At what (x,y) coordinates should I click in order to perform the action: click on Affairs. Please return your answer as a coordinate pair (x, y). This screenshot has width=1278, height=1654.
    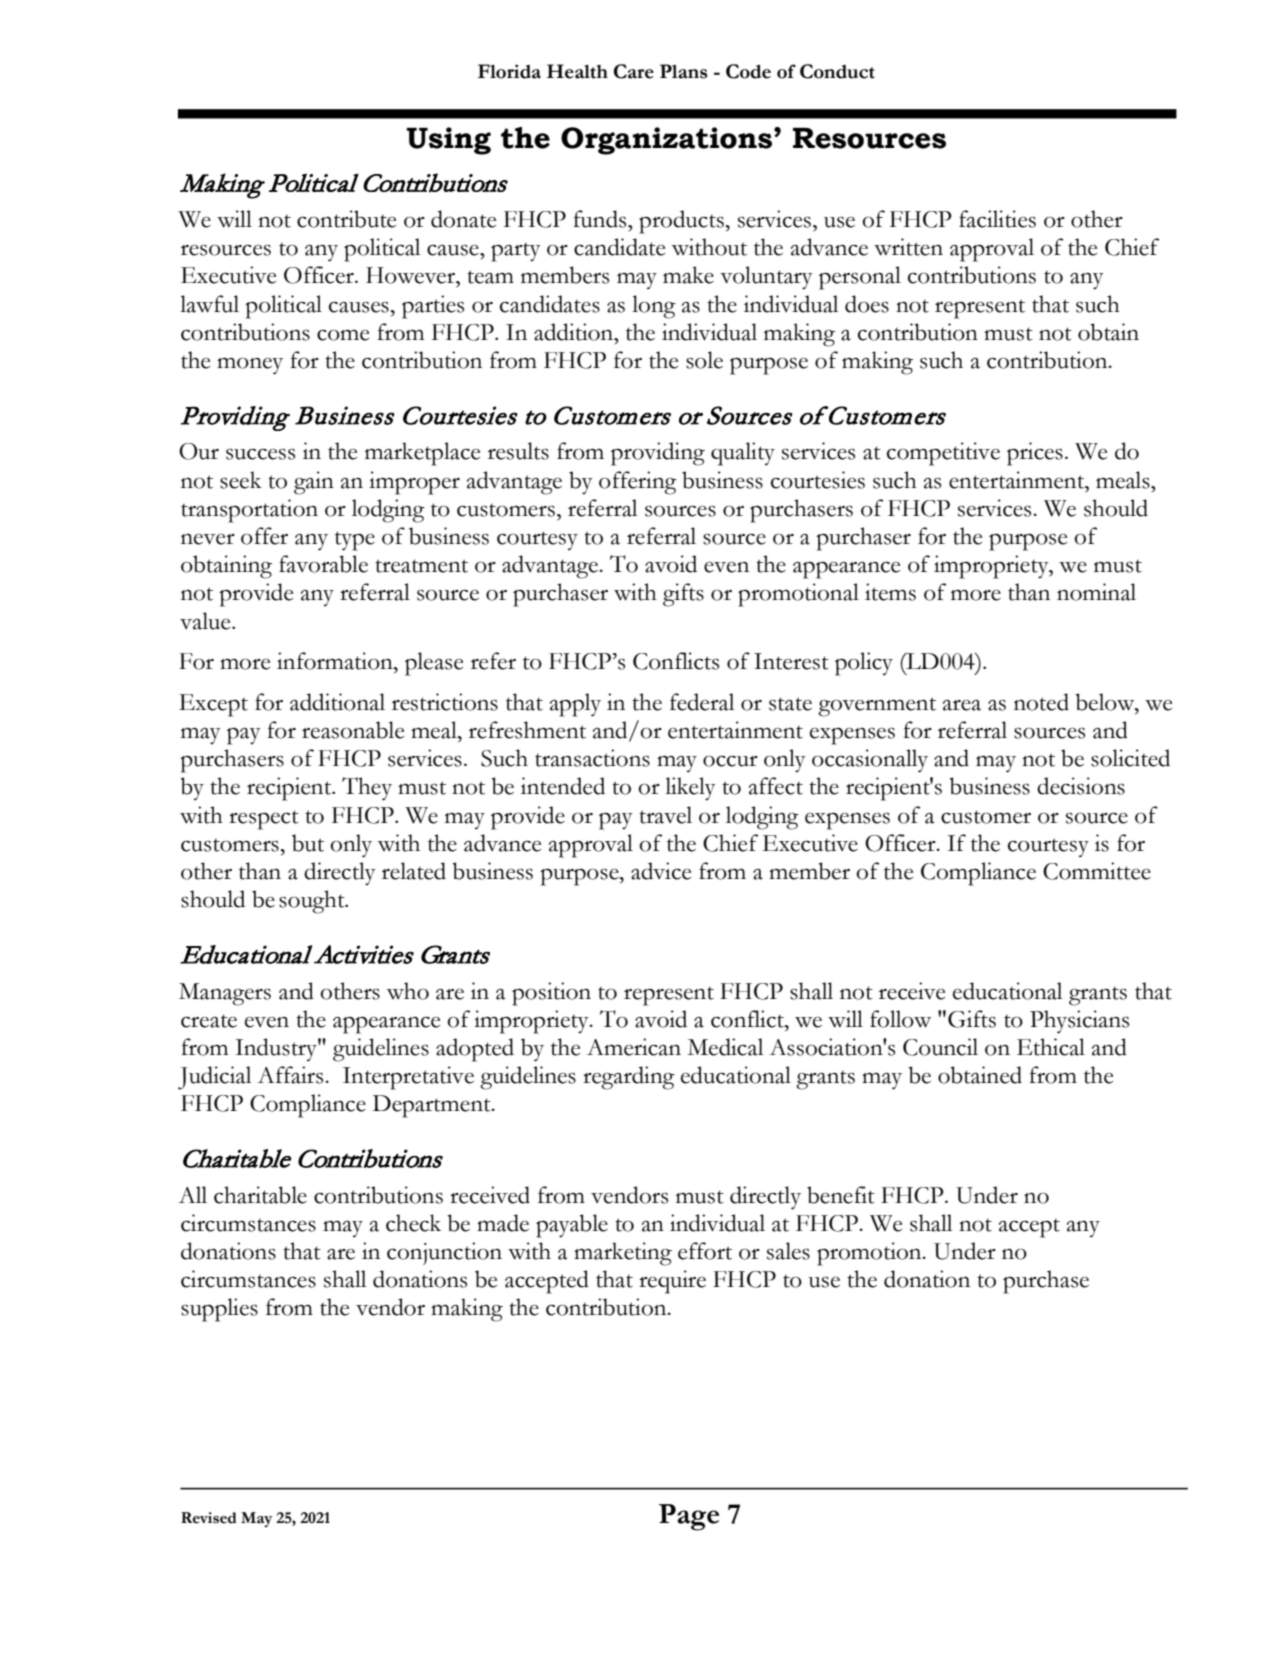
    Looking at the image, I should click on (291, 1075).
